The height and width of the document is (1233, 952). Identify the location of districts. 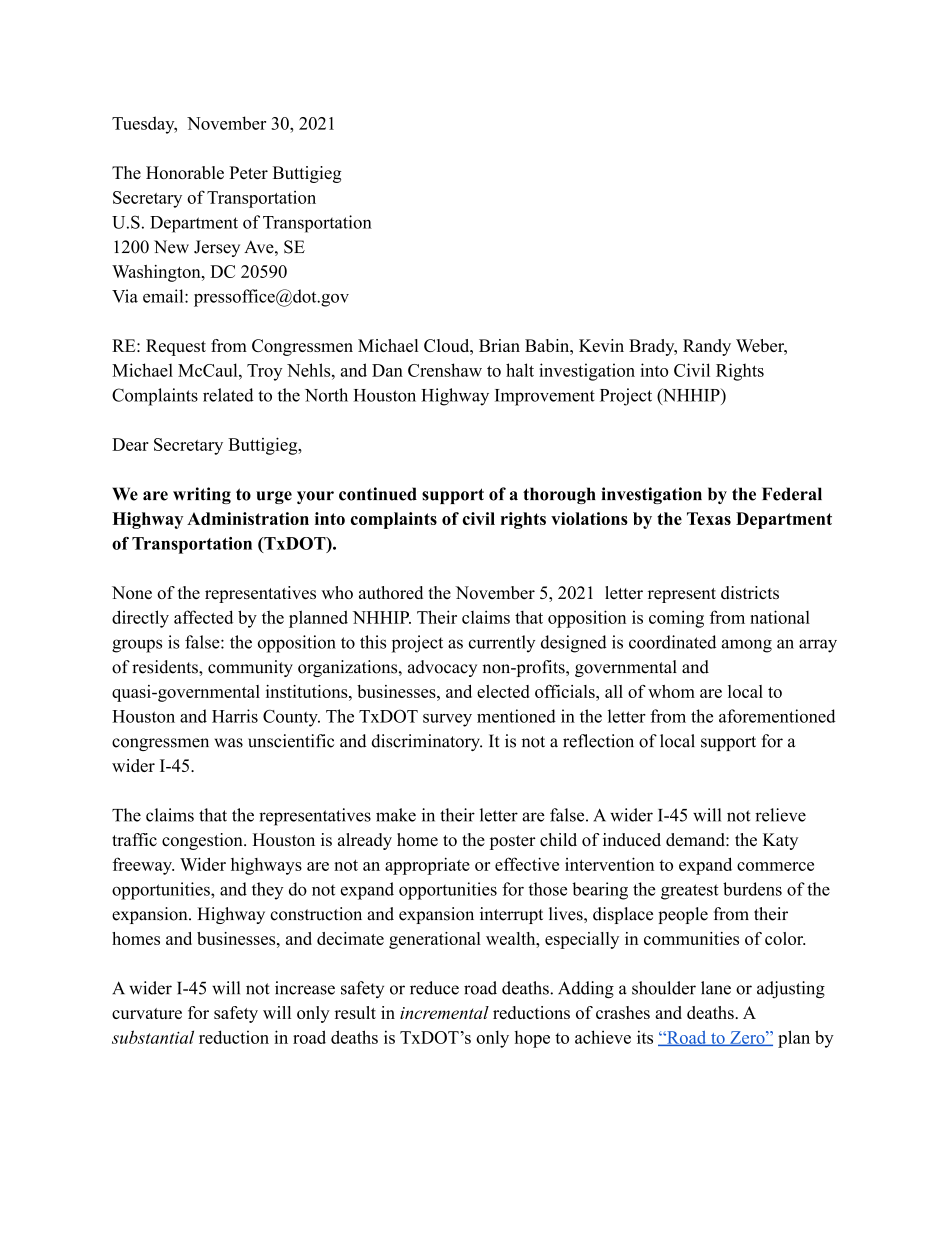
(750, 592).
